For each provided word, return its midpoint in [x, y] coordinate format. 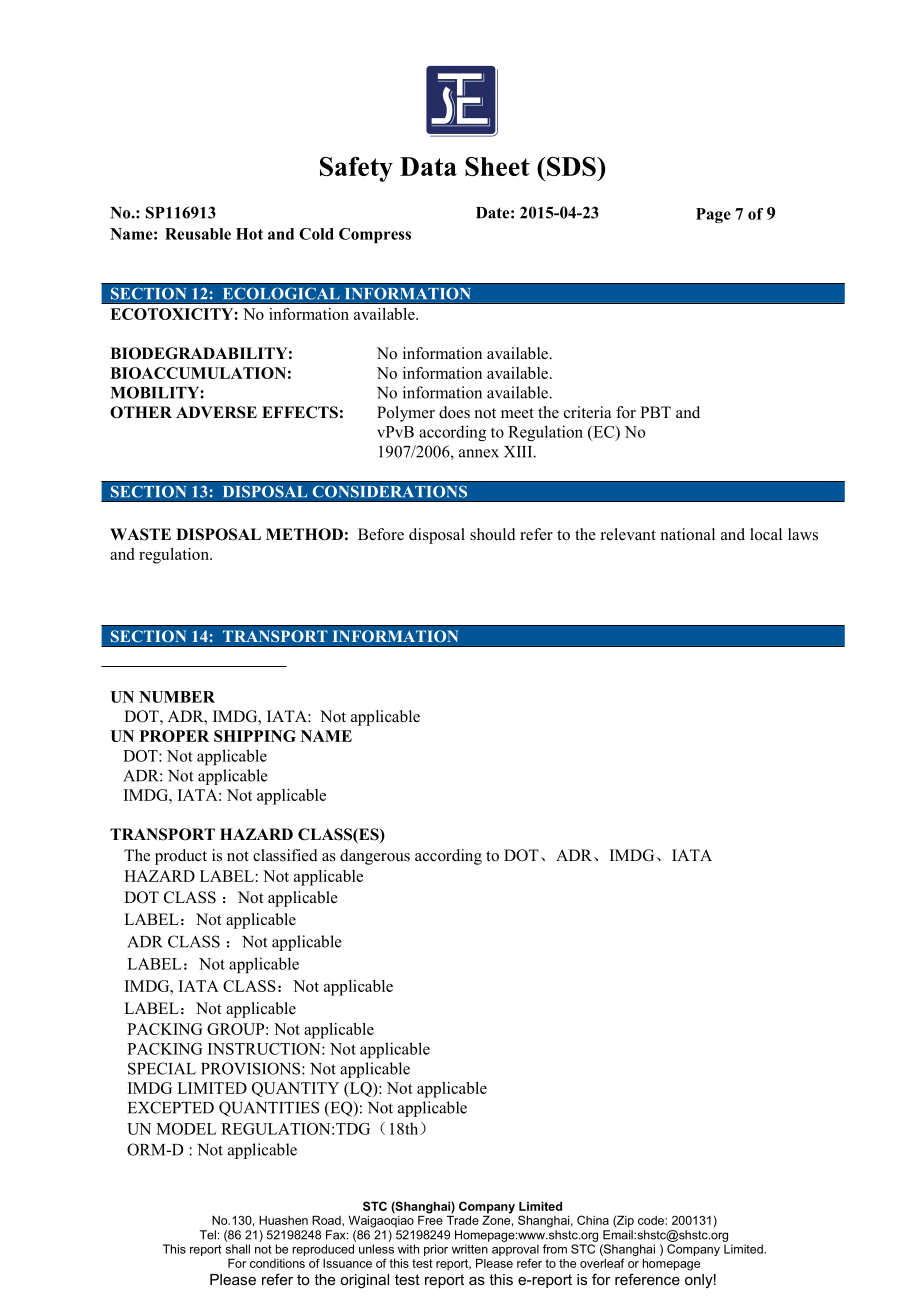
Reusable [198, 234]
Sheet [497, 166]
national [688, 534]
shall [238, 1249]
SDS [571, 166]
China [593, 1220]
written [470, 1249]
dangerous [375, 857]
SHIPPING [255, 736]
